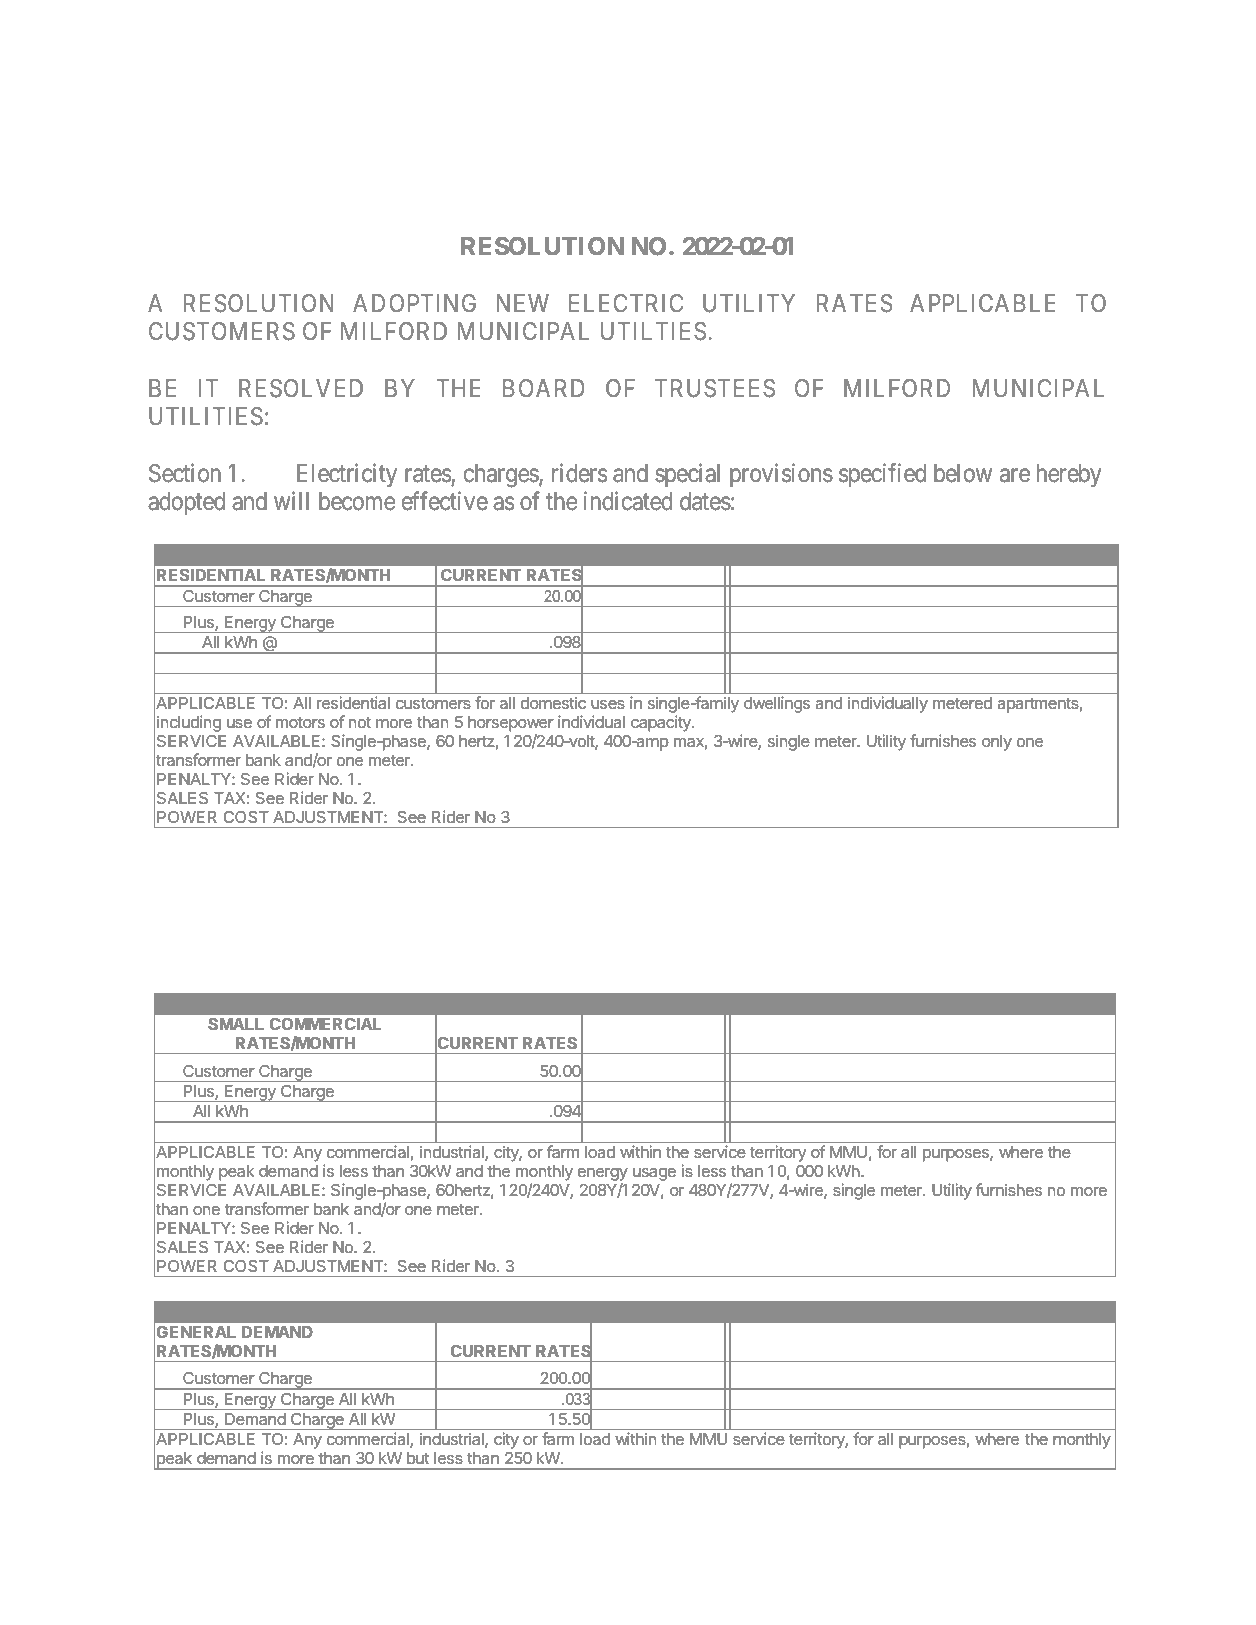  What do you see at coordinates (418, 1458) in the screenshot?
I see `but` at bounding box center [418, 1458].
